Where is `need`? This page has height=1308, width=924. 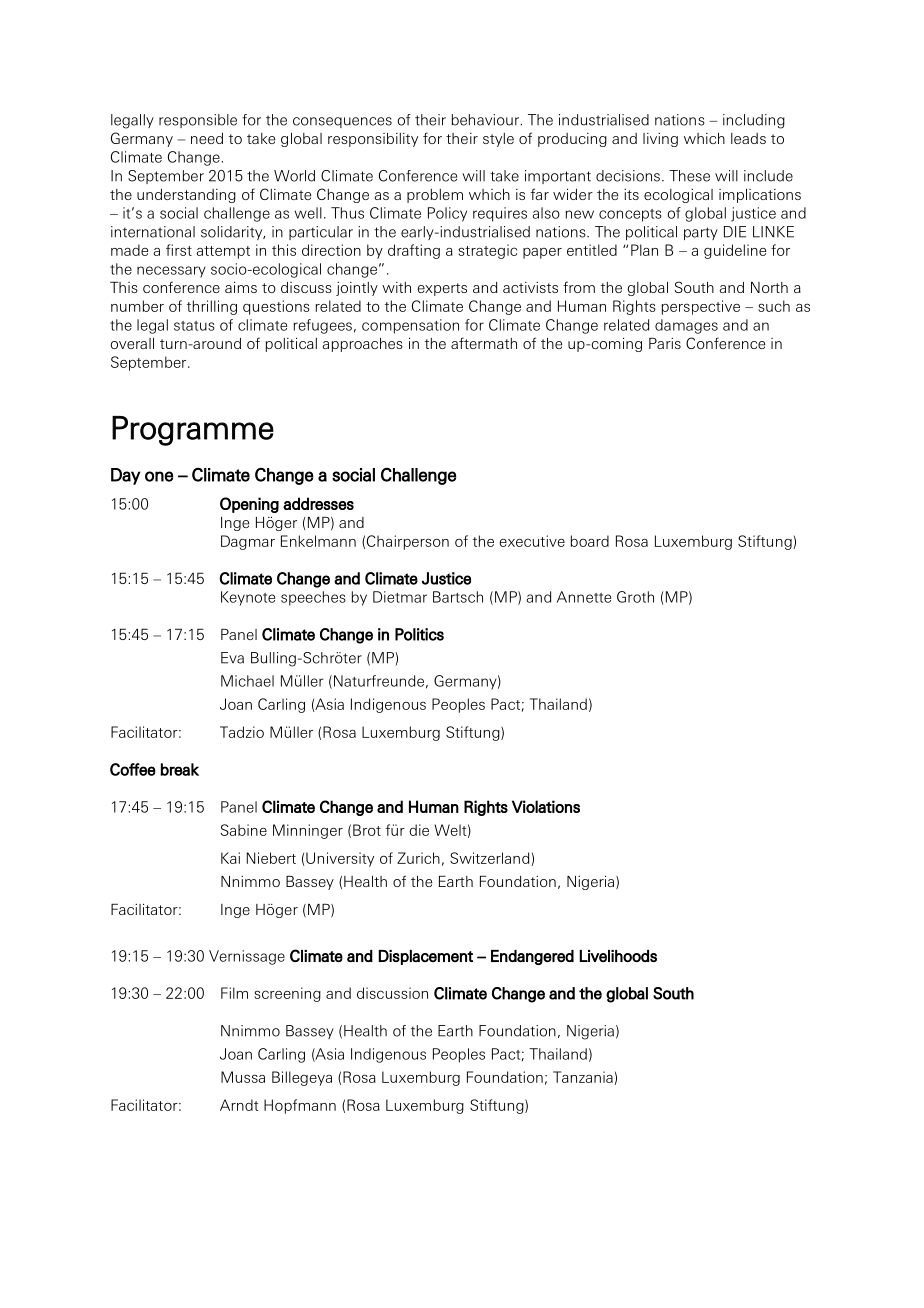 need is located at coordinates (207, 138).
